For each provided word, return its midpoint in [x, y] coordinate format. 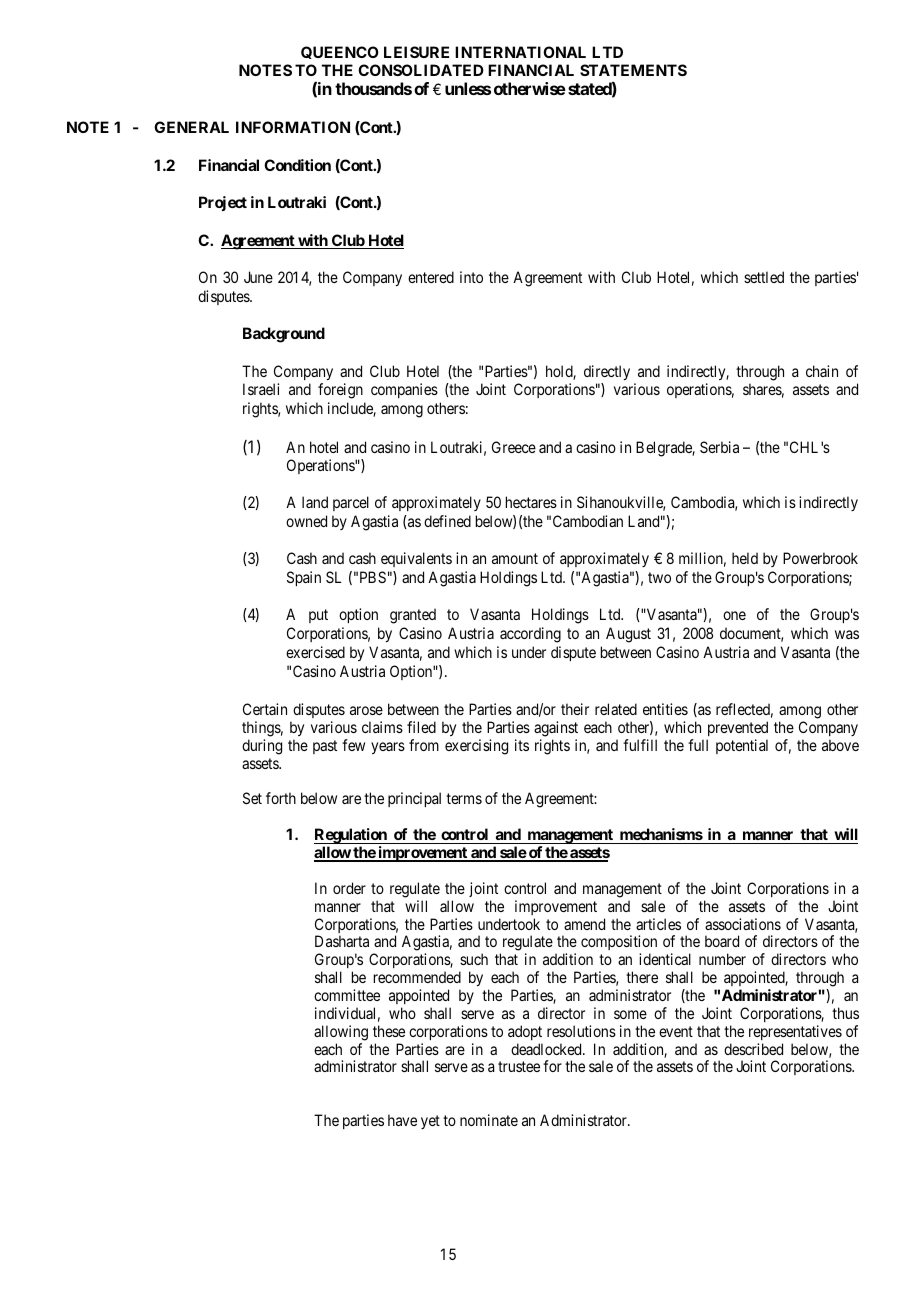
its [522, 745]
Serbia [719, 447]
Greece [514, 447]
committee [347, 995]
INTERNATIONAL [520, 52]
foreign [340, 391]
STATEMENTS [633, 70]
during [262, 747]
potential [742, 746]
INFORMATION [293, 127]
